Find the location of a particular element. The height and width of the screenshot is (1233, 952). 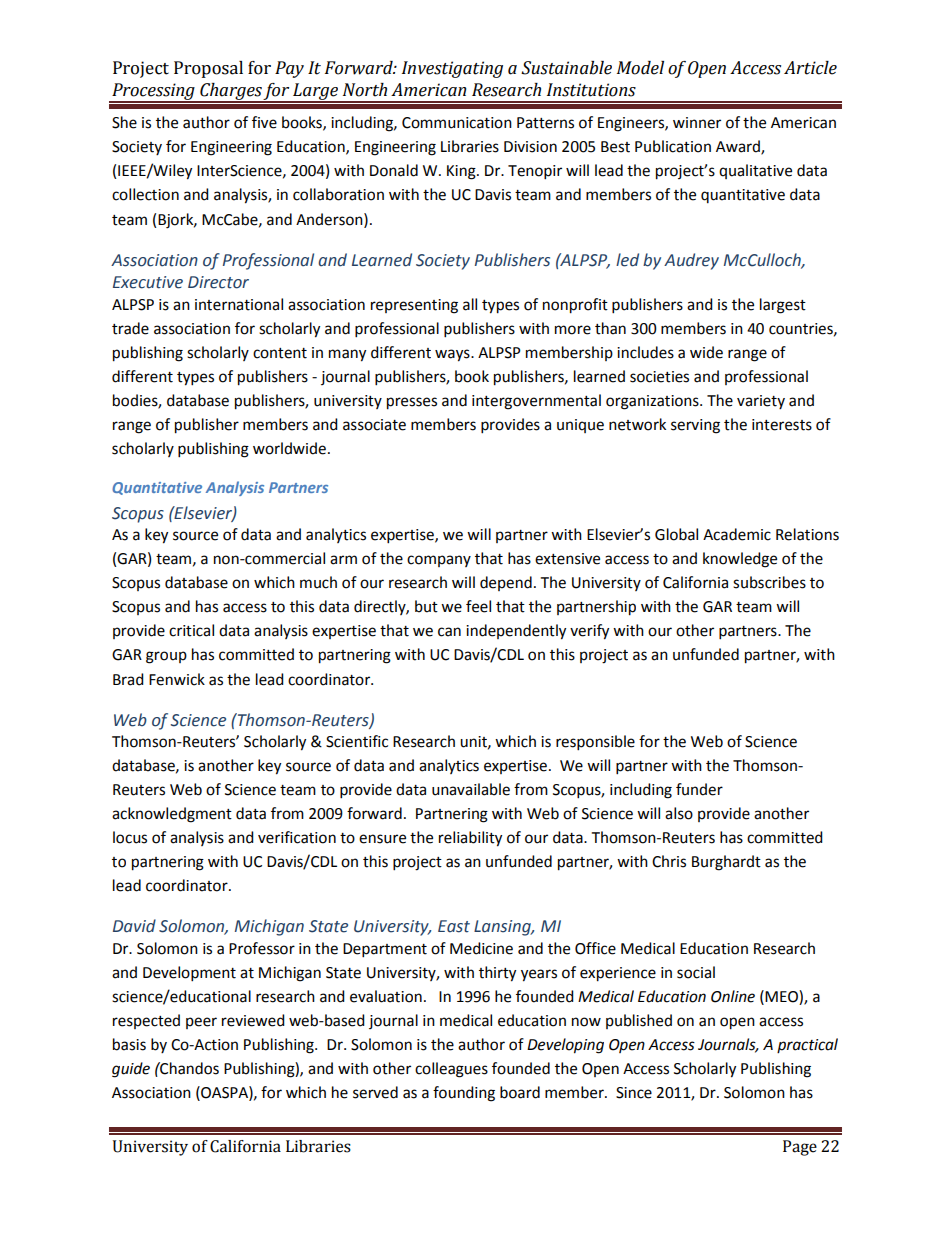

ways is located at coordinates (453, 355).
